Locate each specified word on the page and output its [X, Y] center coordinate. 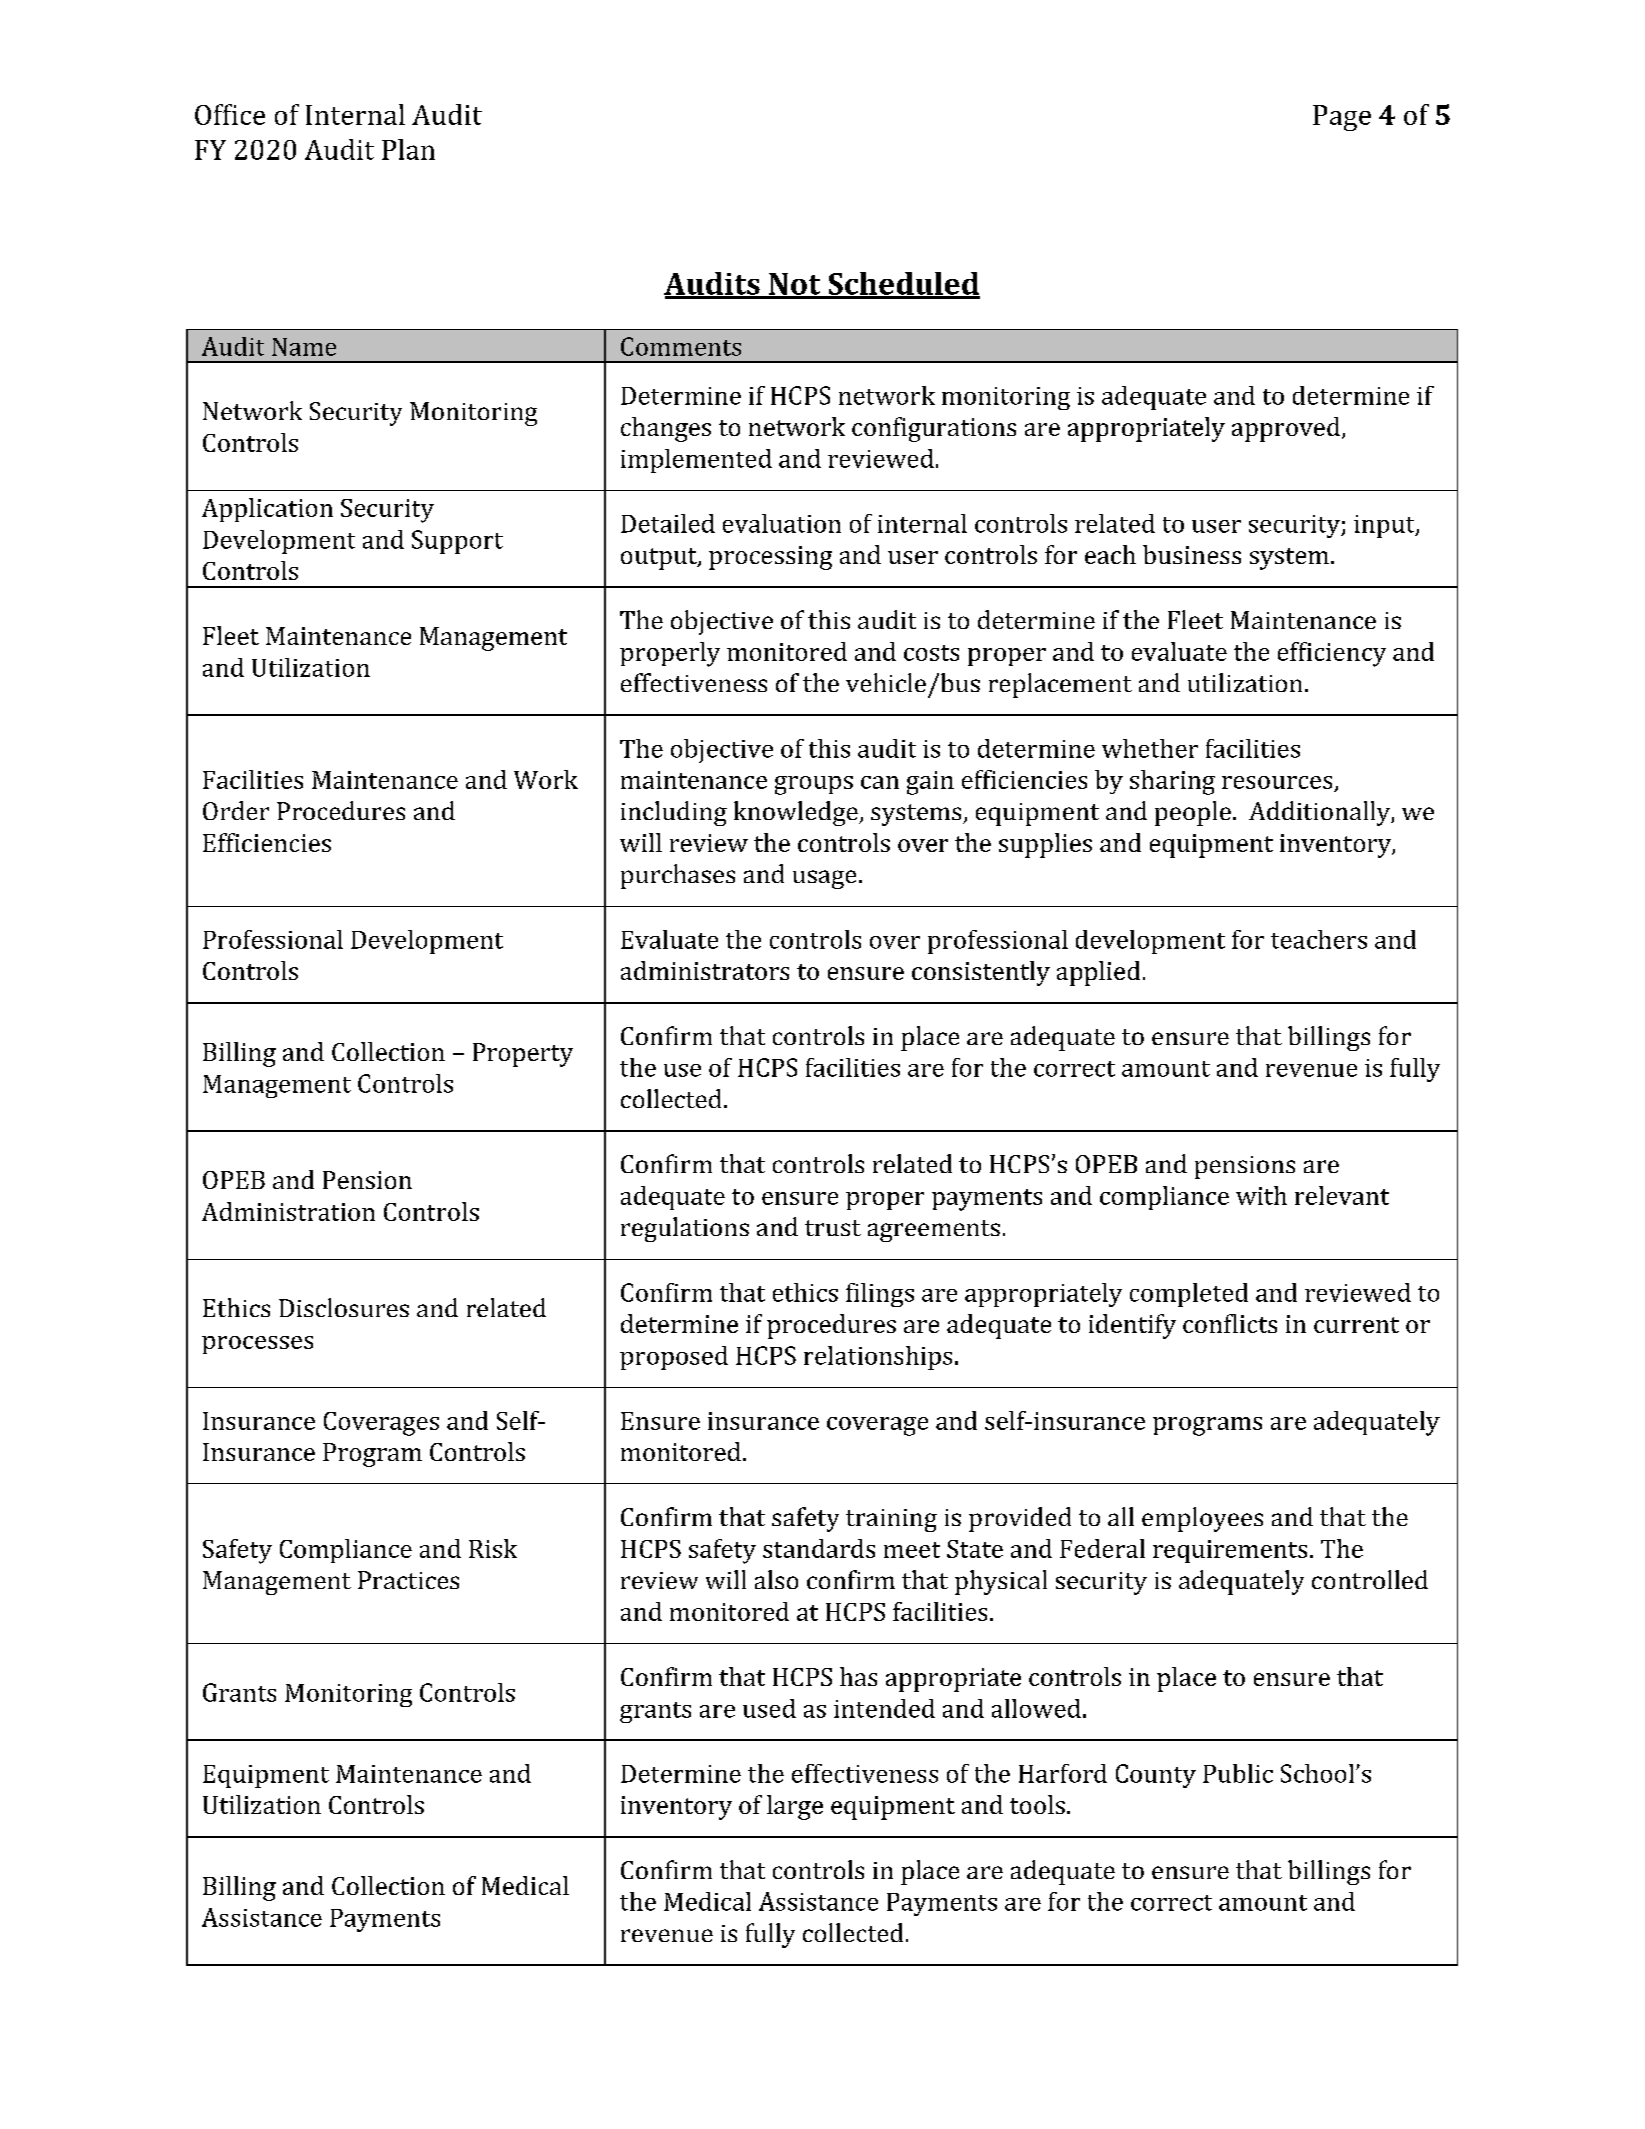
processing [770, 558]
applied [1098, 973]
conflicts [1230, 1323]
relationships [878, 1358]
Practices [408, 1580]
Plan [408, 149]
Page [1342, 118]
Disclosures [344, 1307]
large [795, 1807]
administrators [705, 970]
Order [236, 810]
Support [457, 542]
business [1192, 554]
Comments [681, 346]
